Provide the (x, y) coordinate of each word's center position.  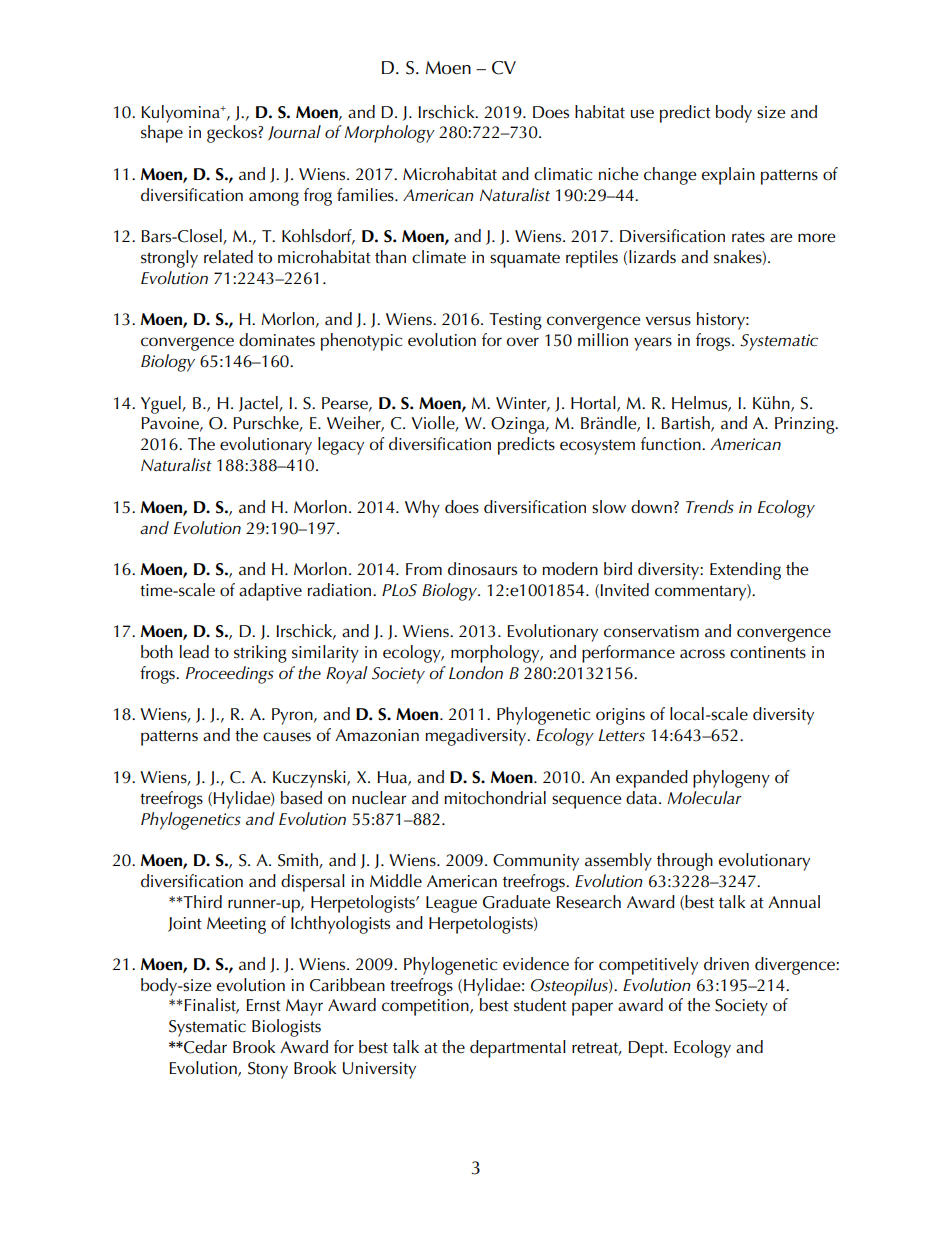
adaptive (270, 592)
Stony (268, 1070)
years (653, 344)
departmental (518, 1049)
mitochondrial (495, 797)
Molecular (704, 798)
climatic (563, 174)
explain (728, 176)
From (424, 569)
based (301, 798)
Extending (745, 571)
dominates (277, 340)
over (523, 342)
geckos (233, 134)
